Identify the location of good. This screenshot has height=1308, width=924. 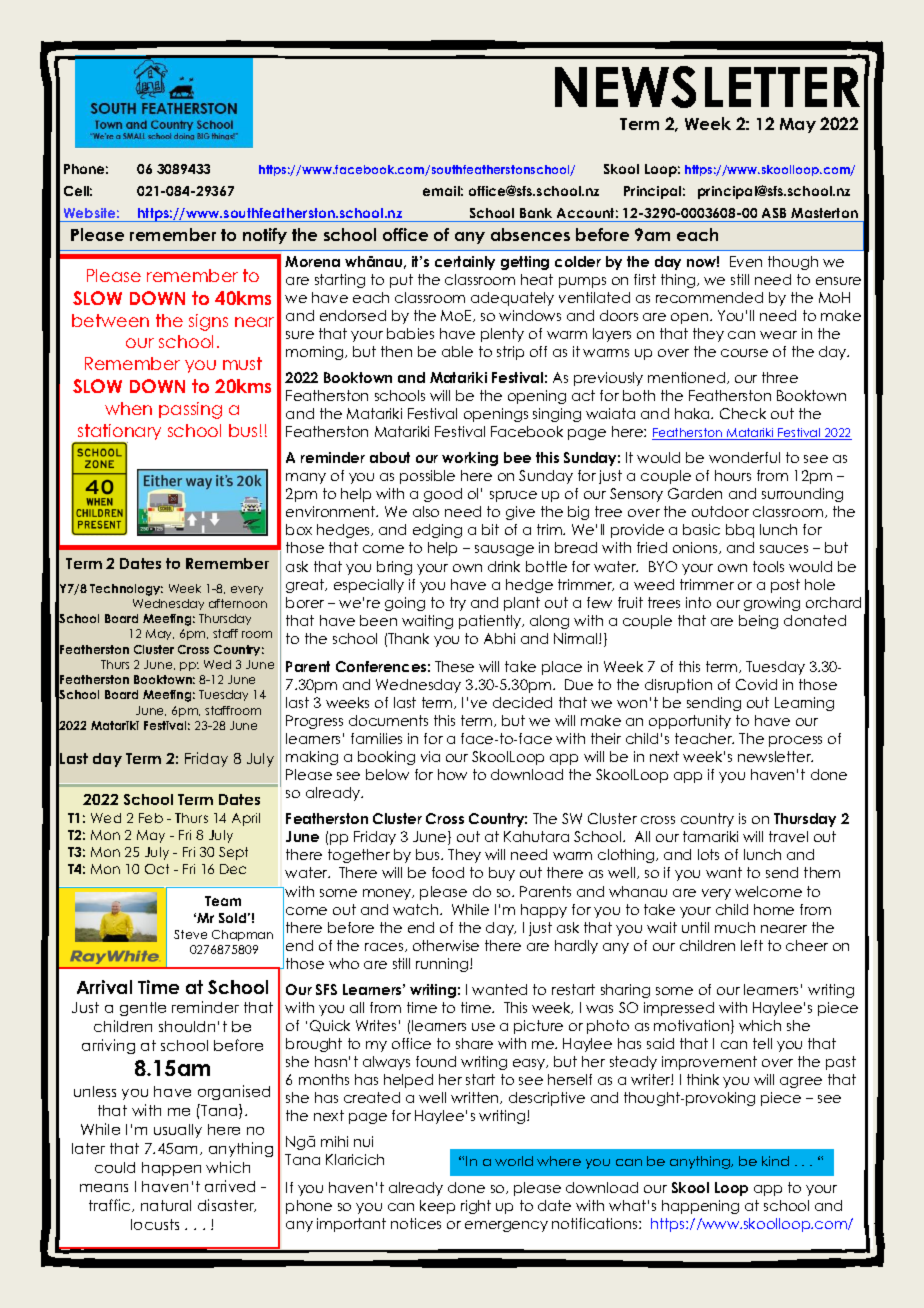
(443, 495).
